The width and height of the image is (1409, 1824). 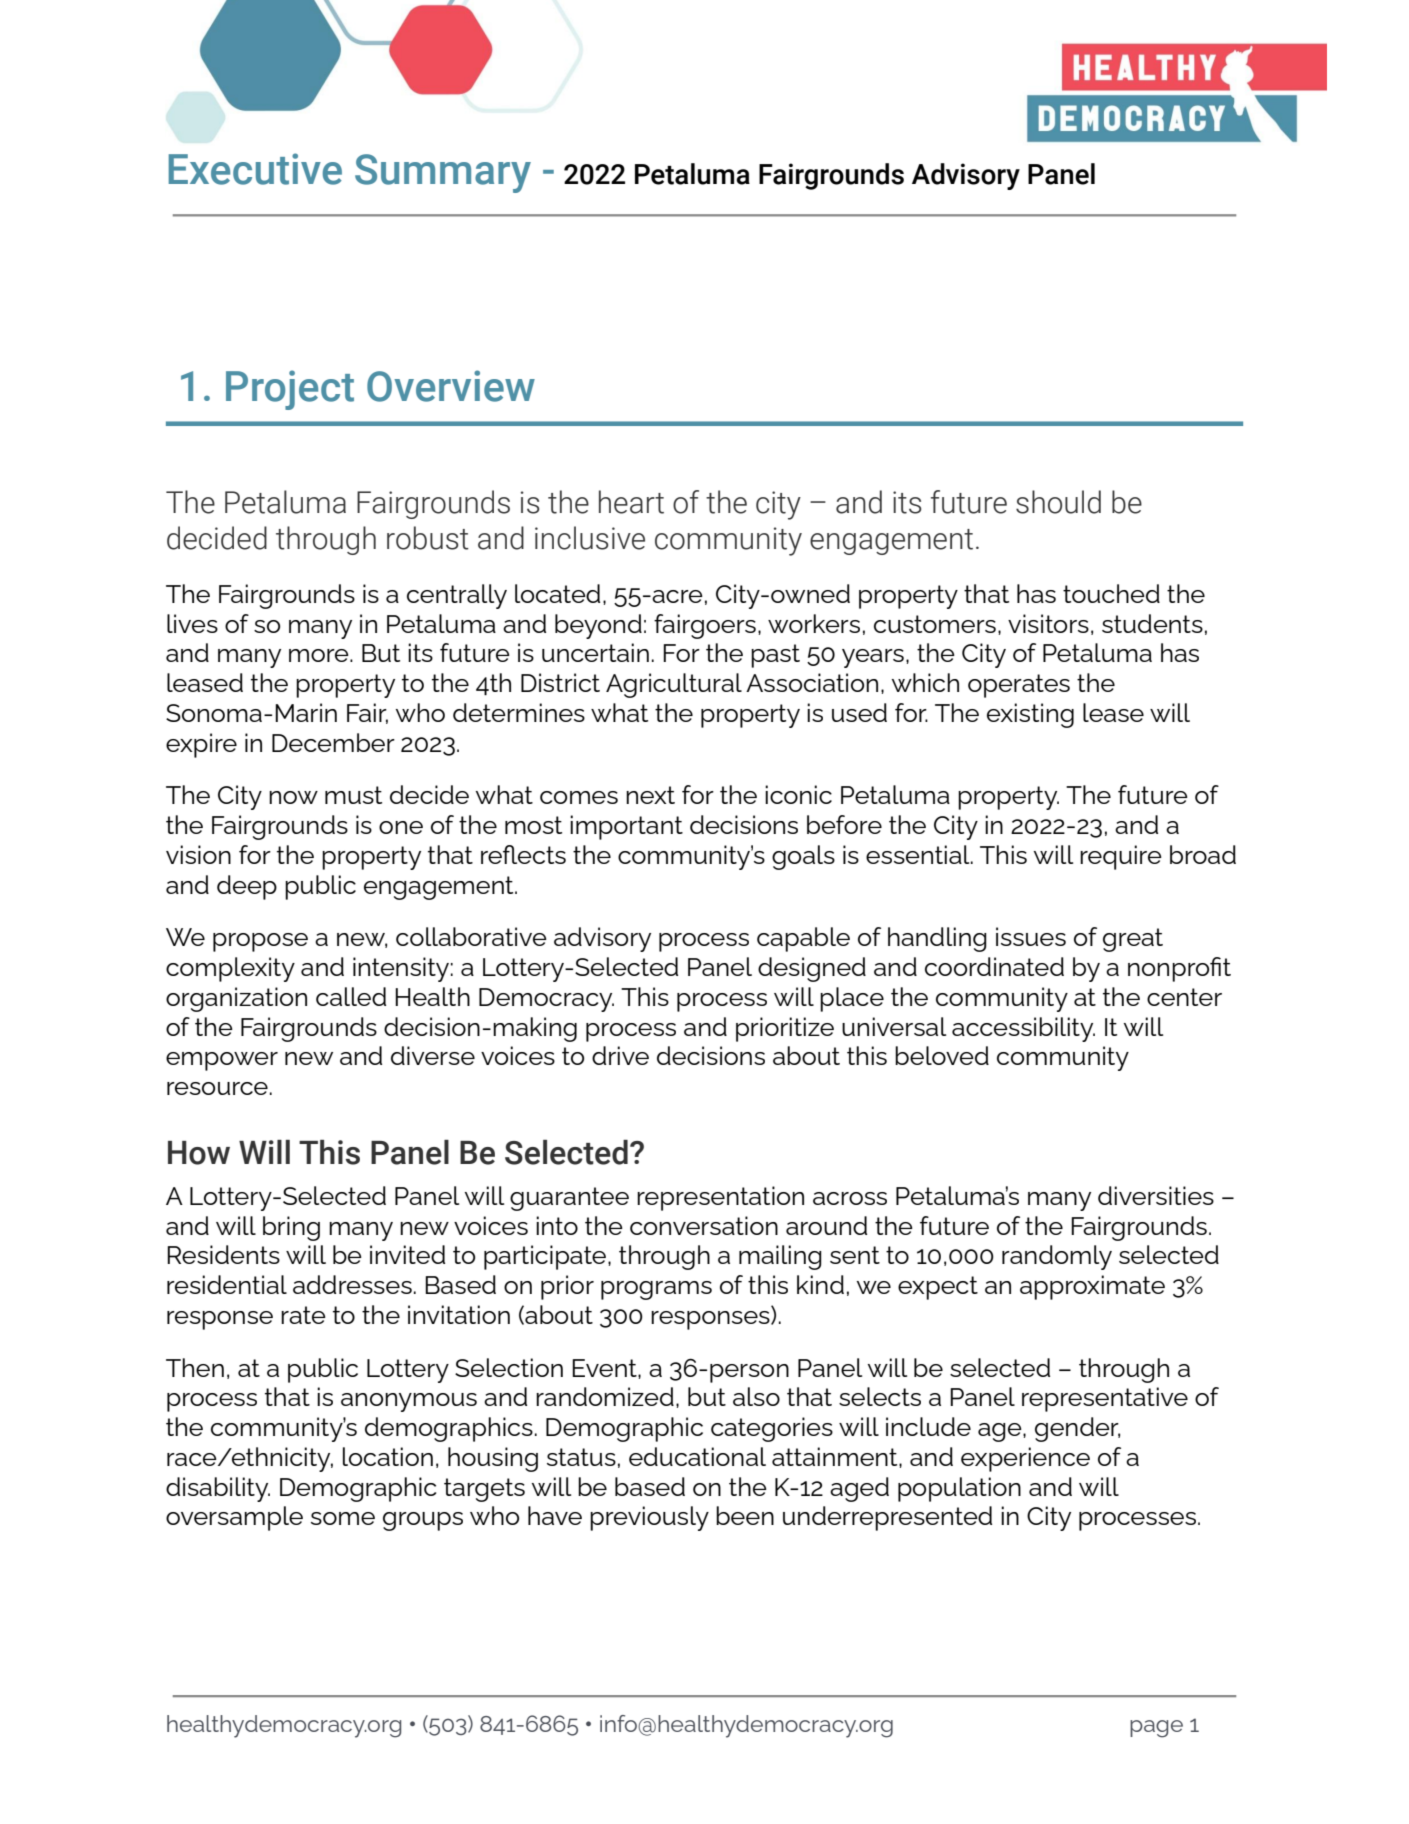 What do you see at coordinates (704, 1225) in the image?
I see `conversation` at bounding box center [704, 1225].
